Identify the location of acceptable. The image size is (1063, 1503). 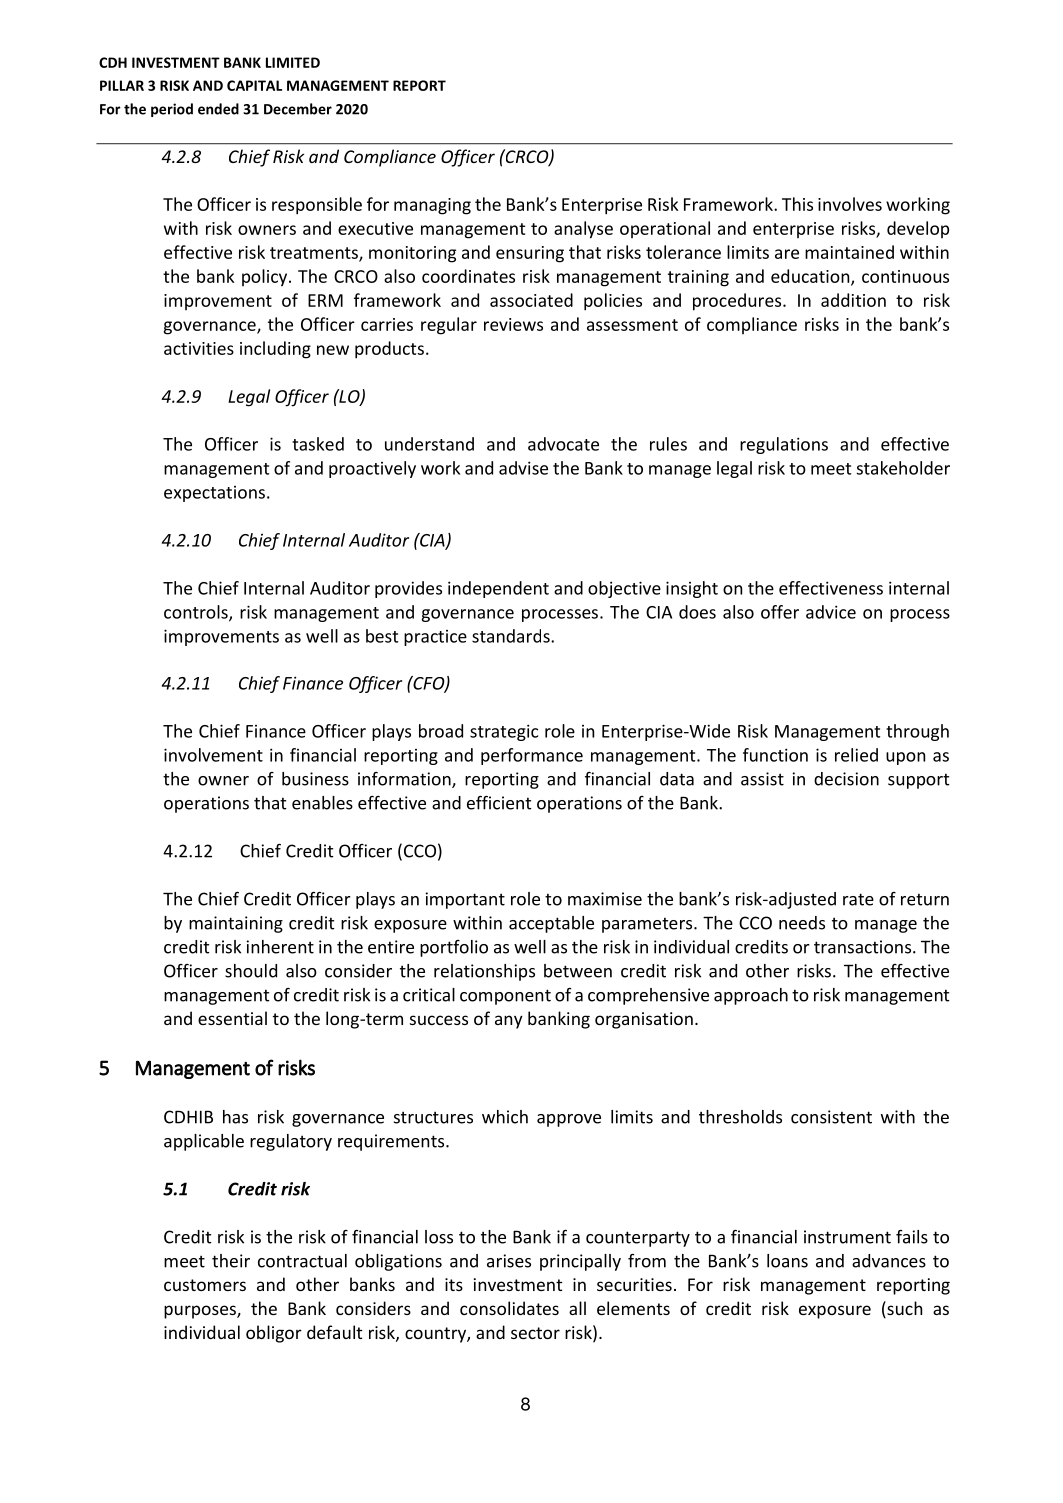
(551, 924).
